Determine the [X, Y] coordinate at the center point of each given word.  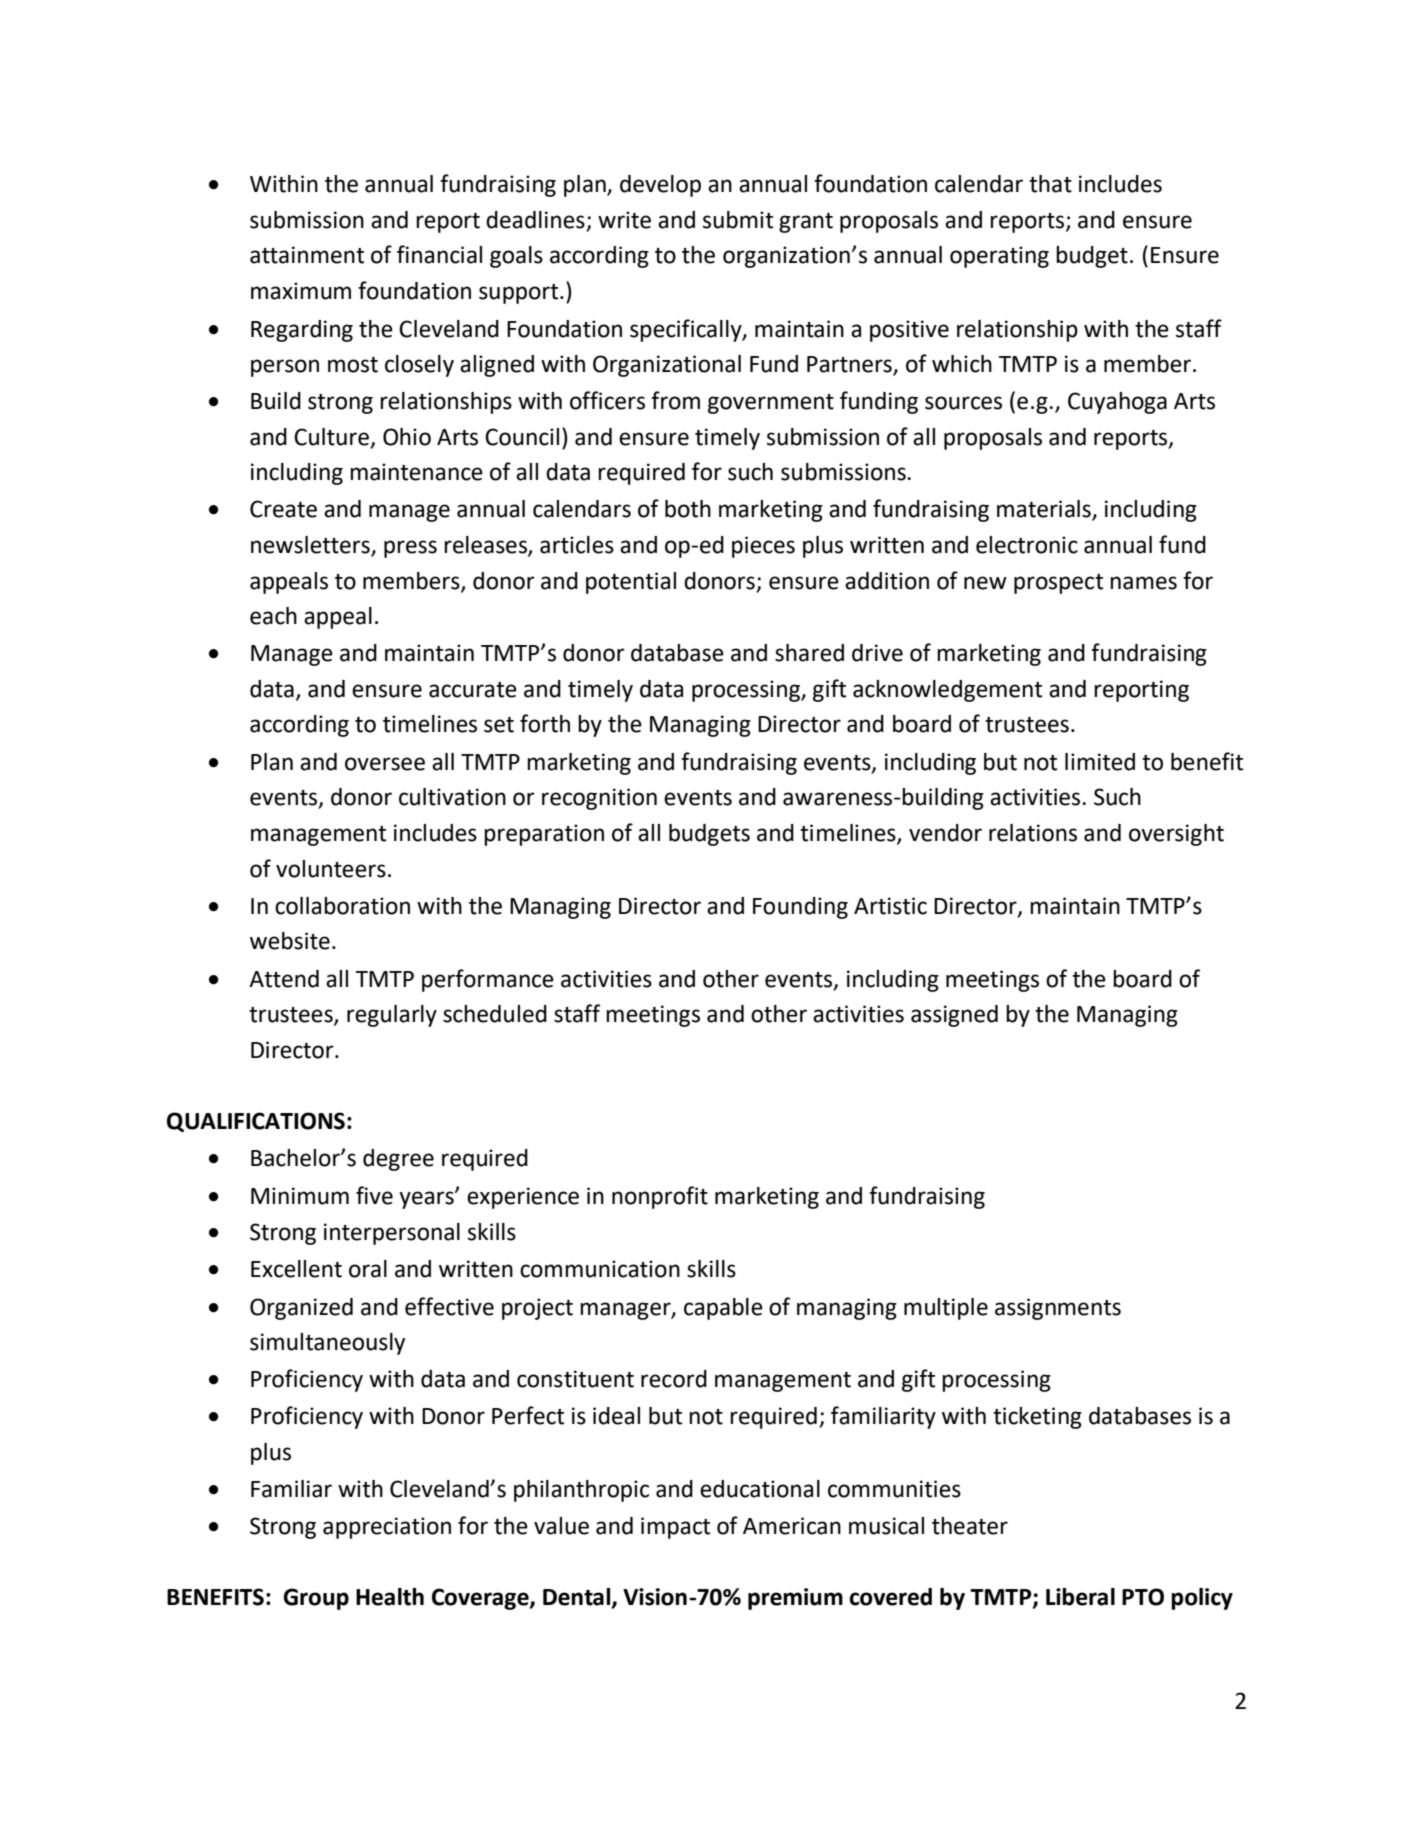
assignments [1058, 1309]
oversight [1176, 835]
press [410, 549]
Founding [800, 908]
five [374, 1195]
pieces [763, 547]
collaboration [342, 906]
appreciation [387, 1528]
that [1050, 184]
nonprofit [660, 1197]
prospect [1058, 584]
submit [738, 220]
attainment [307, 255]
